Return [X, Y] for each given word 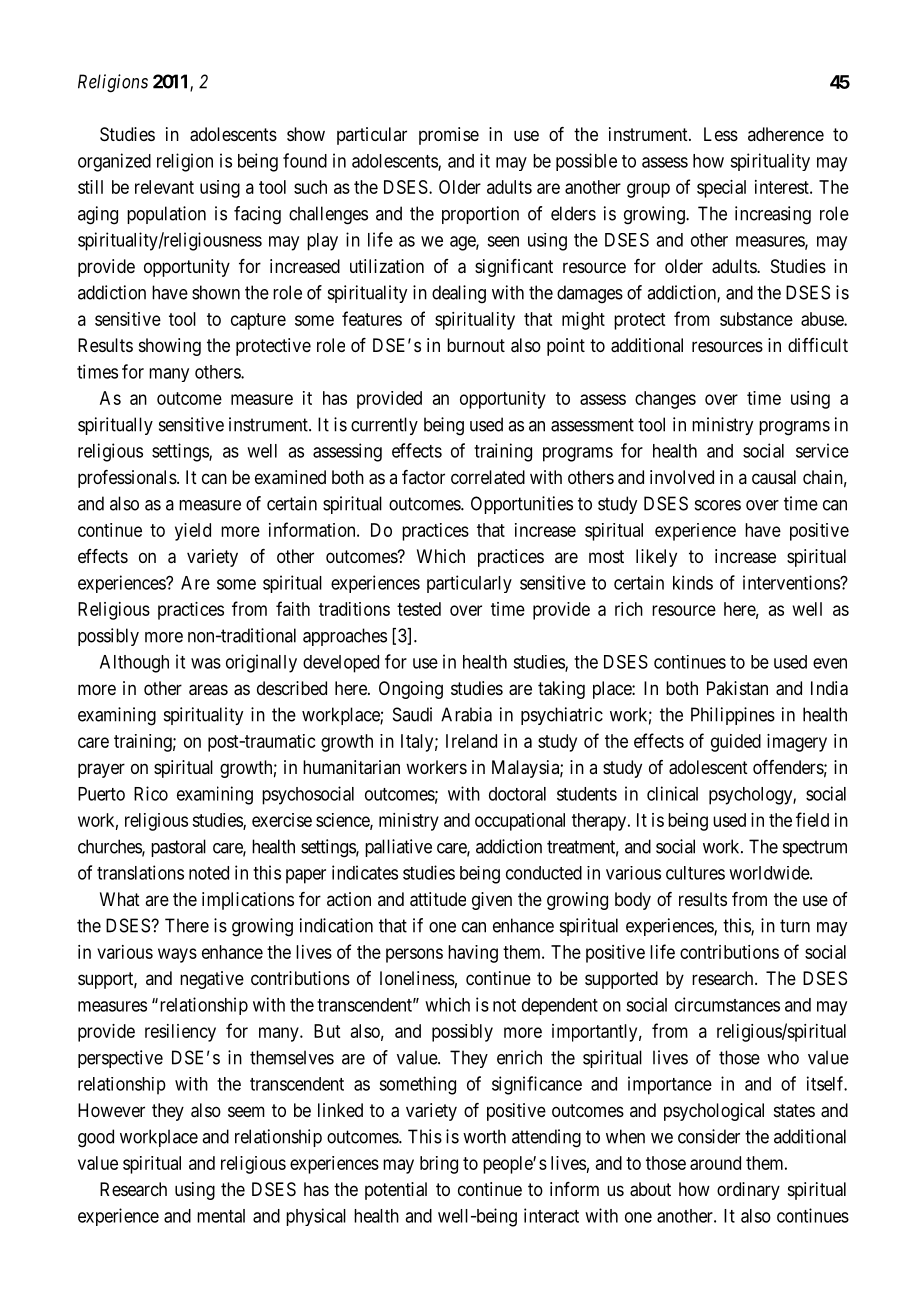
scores [718, 505]
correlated [488, 477]
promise [449, 136]
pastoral [178, 848]
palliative [398, 848]
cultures [695, 873]
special [721, 189]
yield [193, 532]
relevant [164, 187]
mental [221, 1216]
